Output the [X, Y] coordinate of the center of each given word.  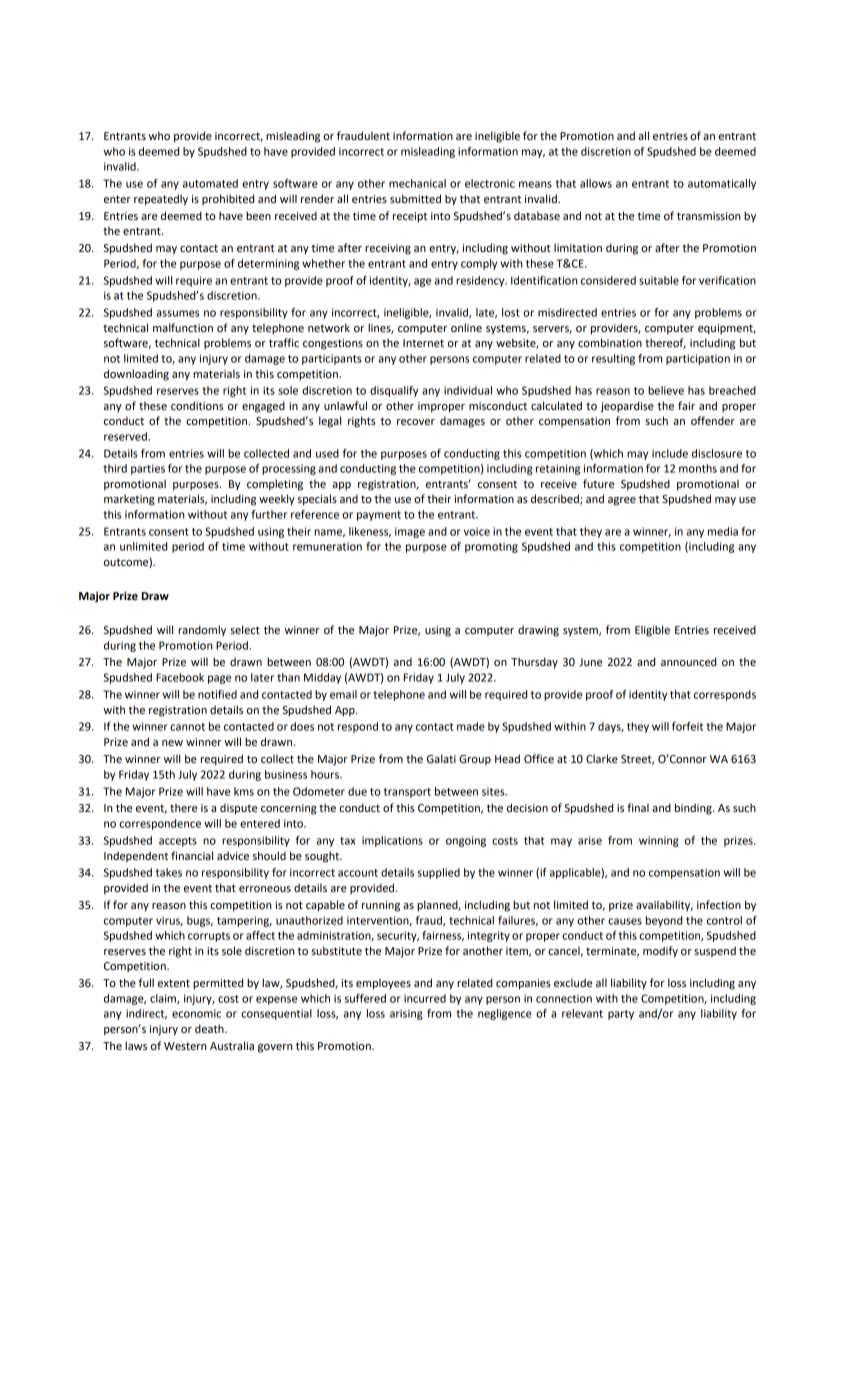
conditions [197, 405]
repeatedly [161, 200]
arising [406, 1014]
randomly [202, 631]
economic [196, 1013]
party [621, 1015]
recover [416, 422]
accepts [178, 842]
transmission [708, 216]
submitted [415, 199]
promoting [491, 547]
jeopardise [627, 407]
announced [688, 662]
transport [407, 793]
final [638, 807]
